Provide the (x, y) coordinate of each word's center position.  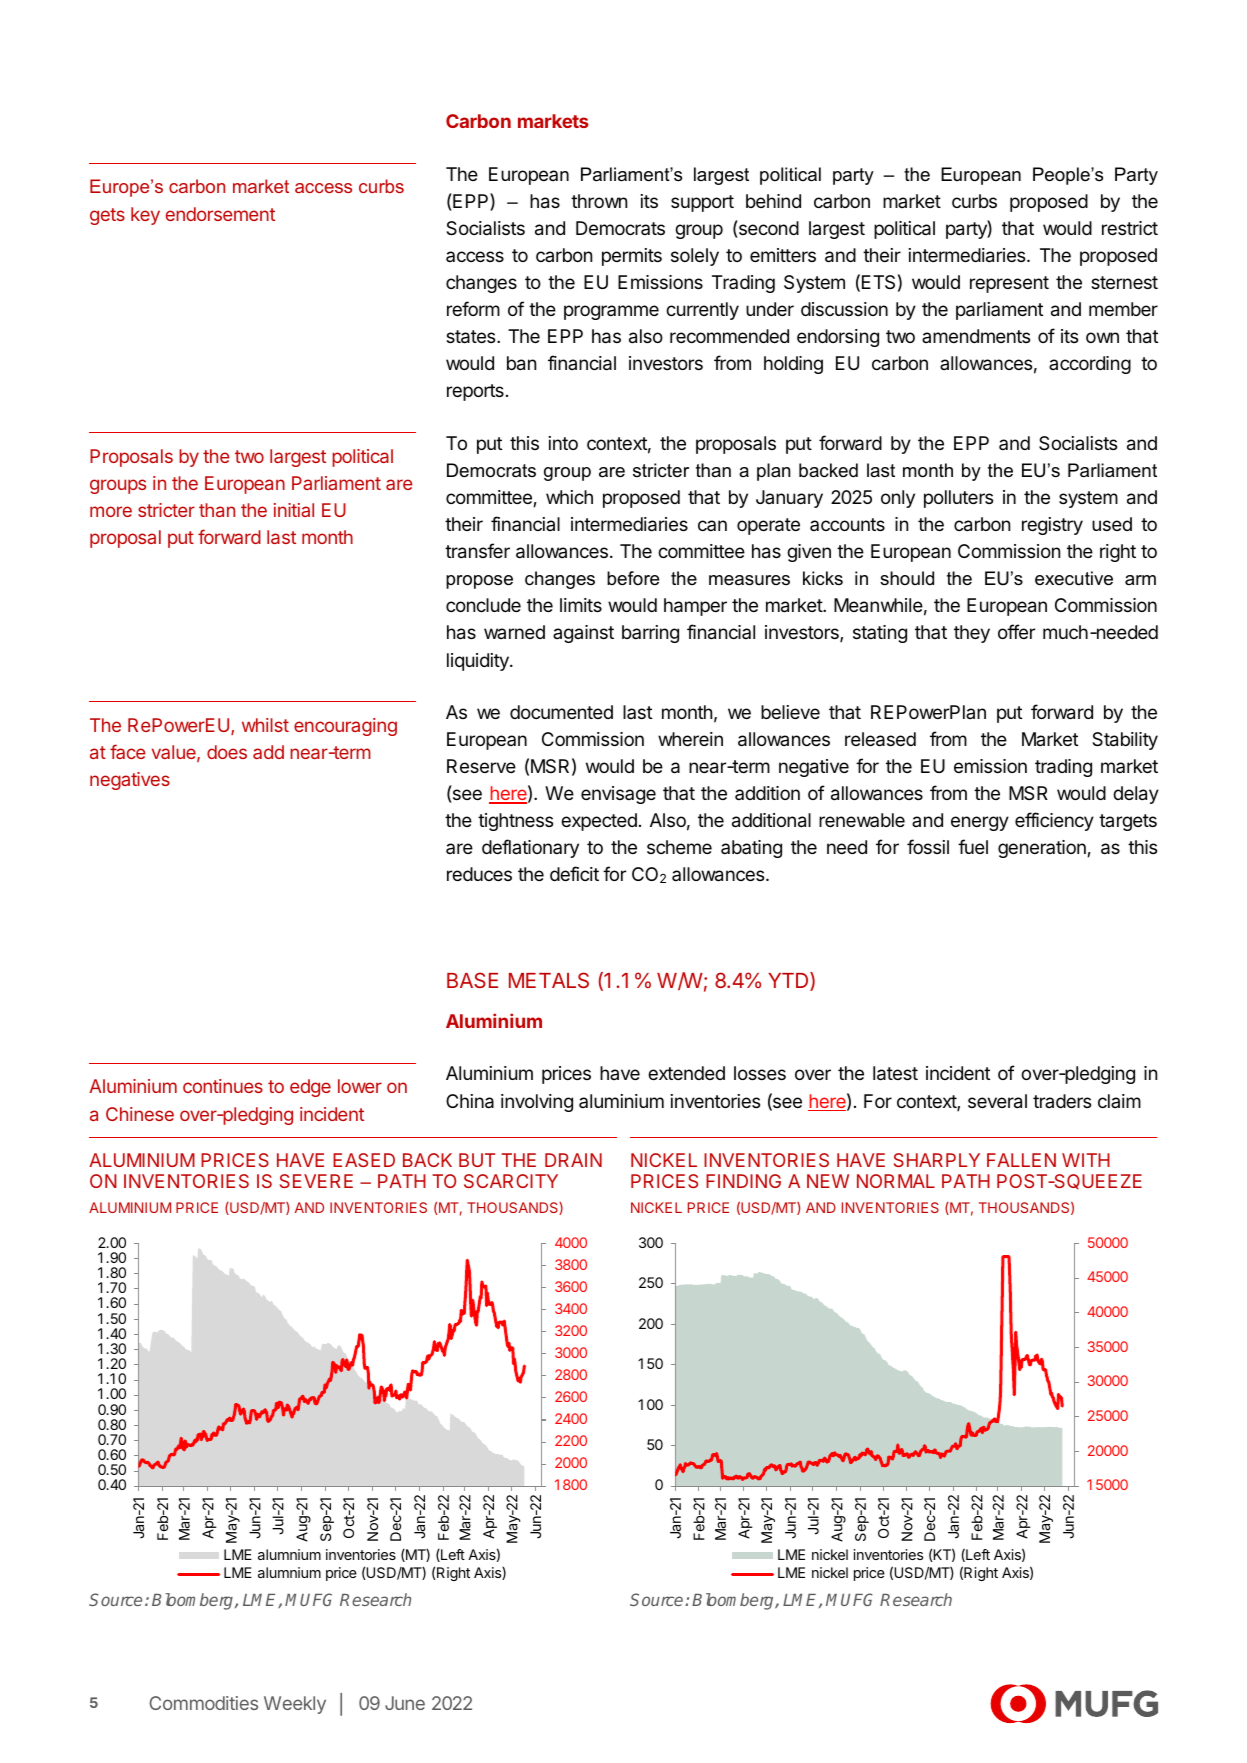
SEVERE (316, 1181)
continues (223, 1086)
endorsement (220, 214)
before (633, 578)
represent (1009, 284)
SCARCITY (511, 1181)
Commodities (203, 1703)
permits (632, 257)
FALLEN (1021, 1160)
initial (294, 510)
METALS (549, 980)
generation (1043, 849)
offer (1016, 631)
